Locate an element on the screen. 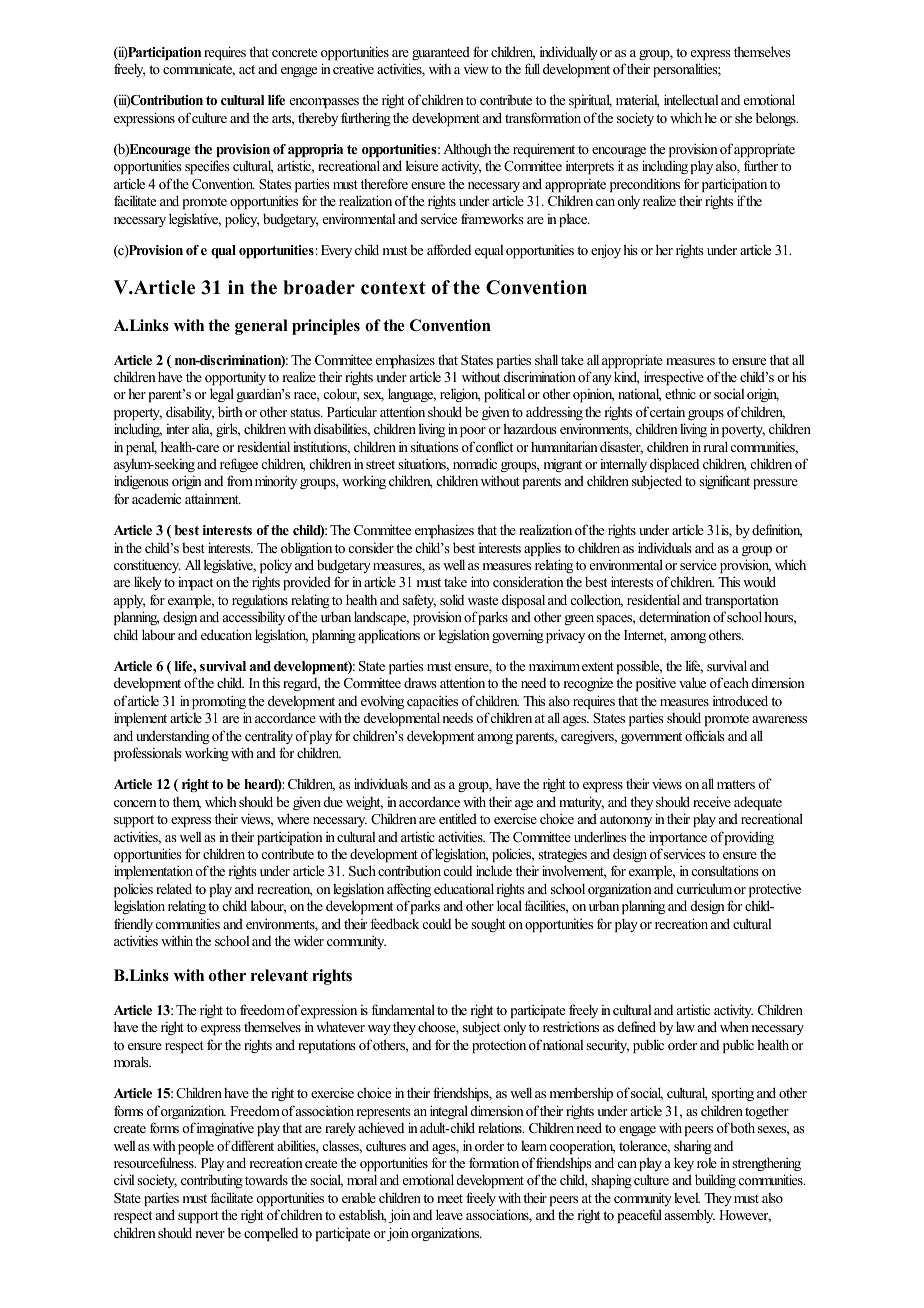  never is located at coordinates (210, 1234).
